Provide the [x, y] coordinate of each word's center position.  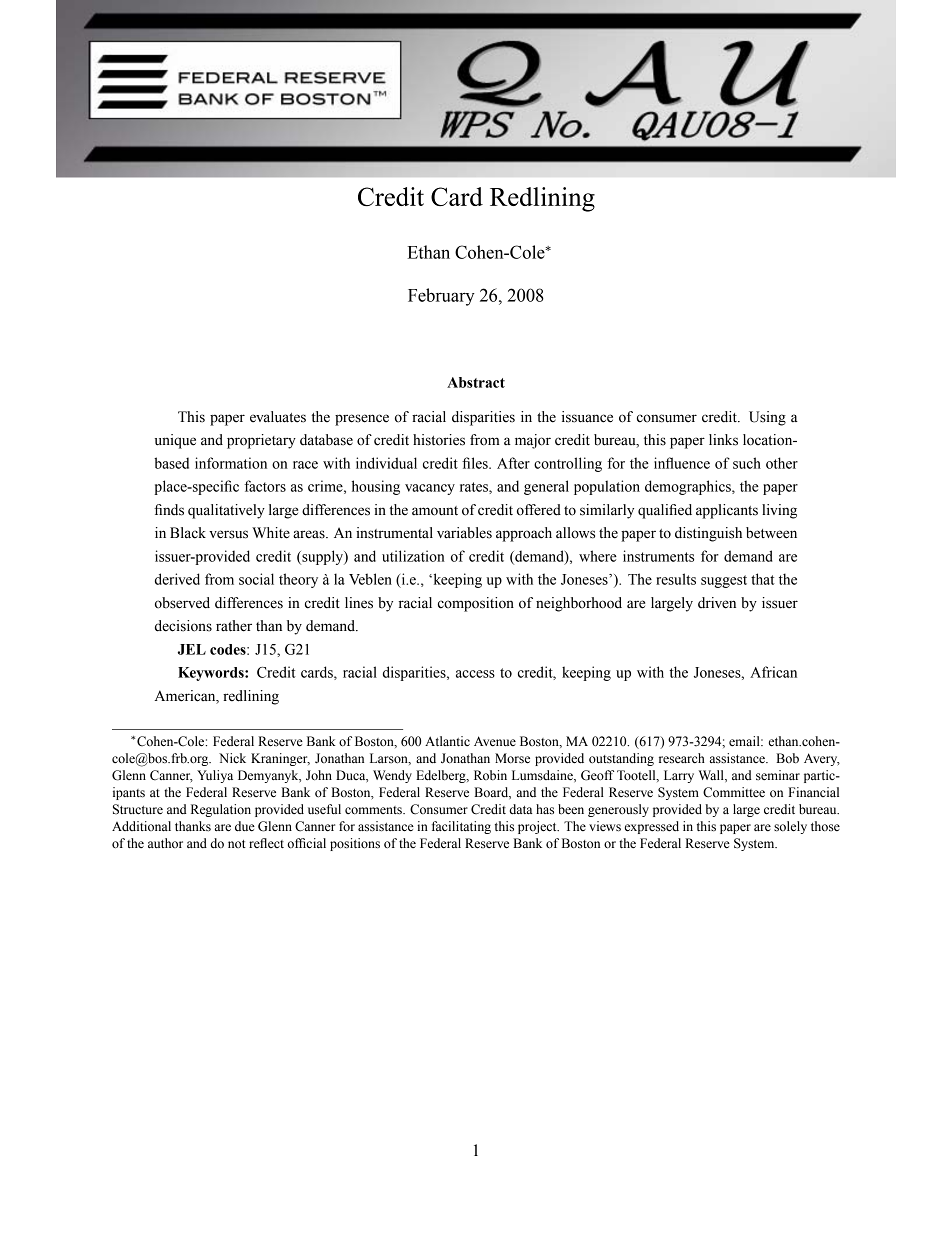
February [441, 297]
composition [476, 604]
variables [464, 533]
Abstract [476, 382]
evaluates [278, 417]
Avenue [495, 741]
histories [439, 440]
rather [234, 626]
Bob [787, 758]
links [723, 440]
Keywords [212, 674]
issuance [587, 417]
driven [717, 603]
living [779, 511]
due [245, 826]
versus [228, 534]
